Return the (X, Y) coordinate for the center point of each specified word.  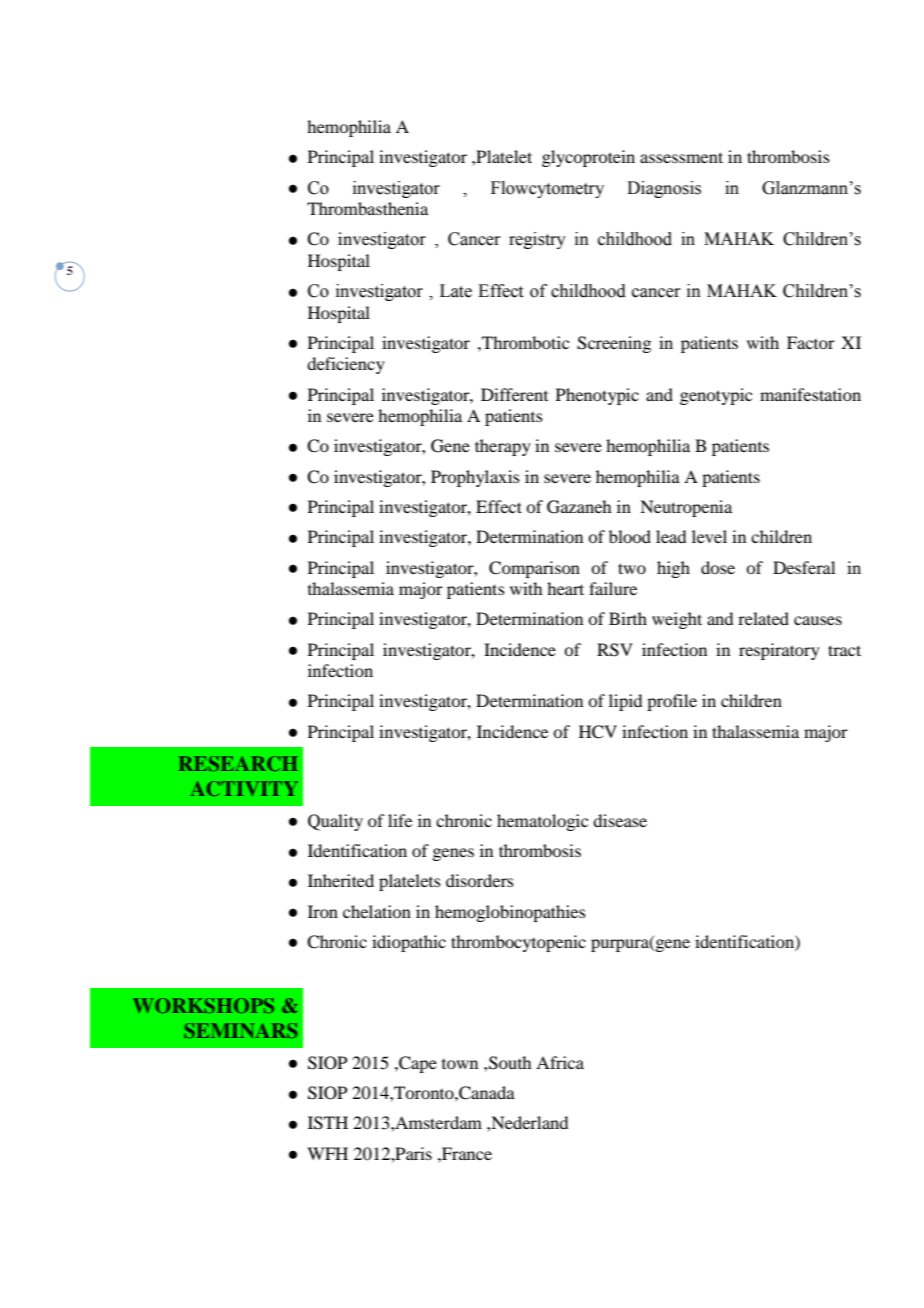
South (510, 1063)
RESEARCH (238, 763)
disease (620, 820)
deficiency (346, 365)
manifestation (810, 394)
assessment (681, 157)
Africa (560, 1062)
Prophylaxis (475, 478)
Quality (335, 822)
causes (818, 620)
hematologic (542, 822)
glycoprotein (588, 158)
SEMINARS (240, 1030)
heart (565, 588)
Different (514, 394)
